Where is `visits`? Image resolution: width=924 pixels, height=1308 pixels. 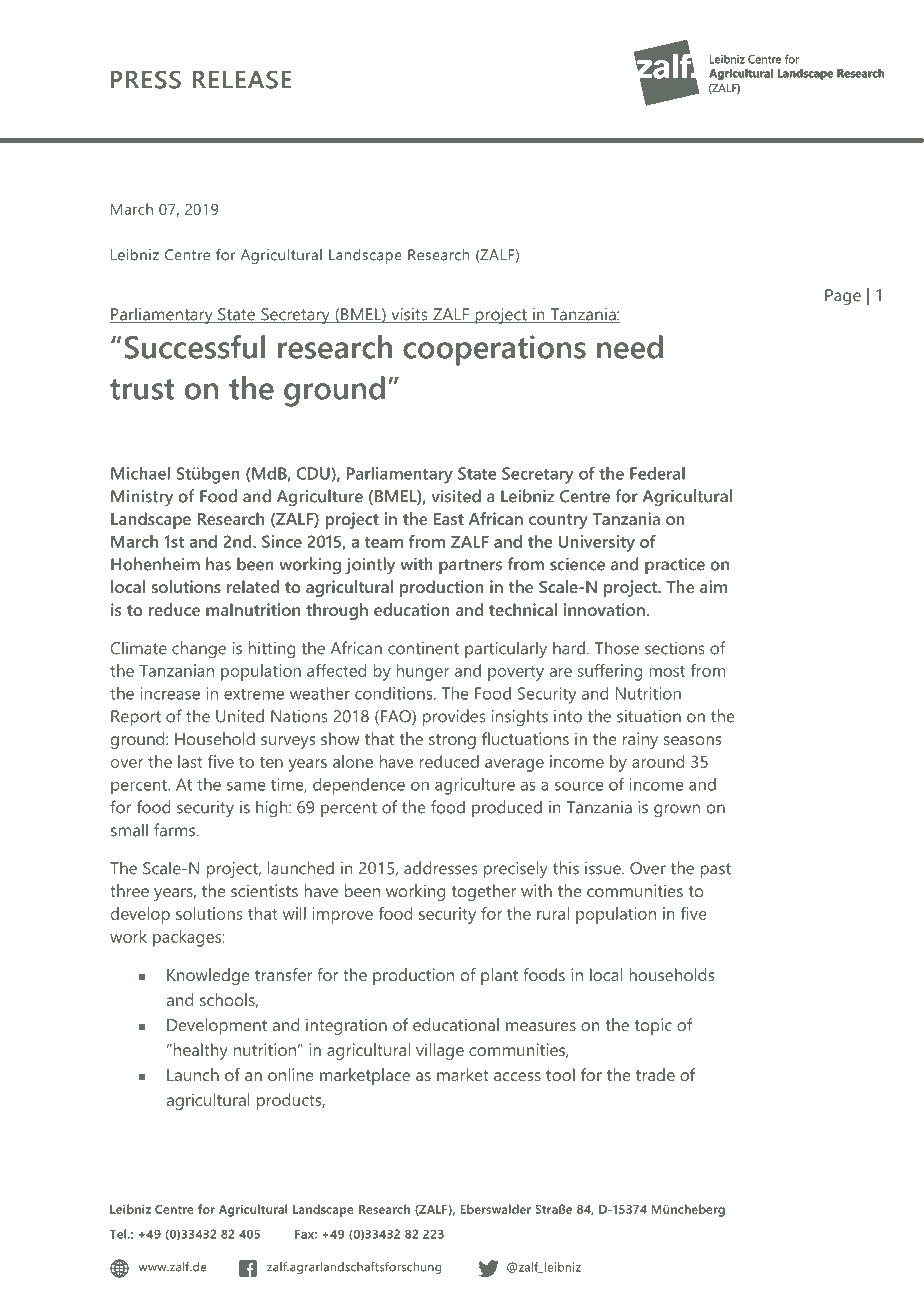 visits is located at coordinates (409, 315).
